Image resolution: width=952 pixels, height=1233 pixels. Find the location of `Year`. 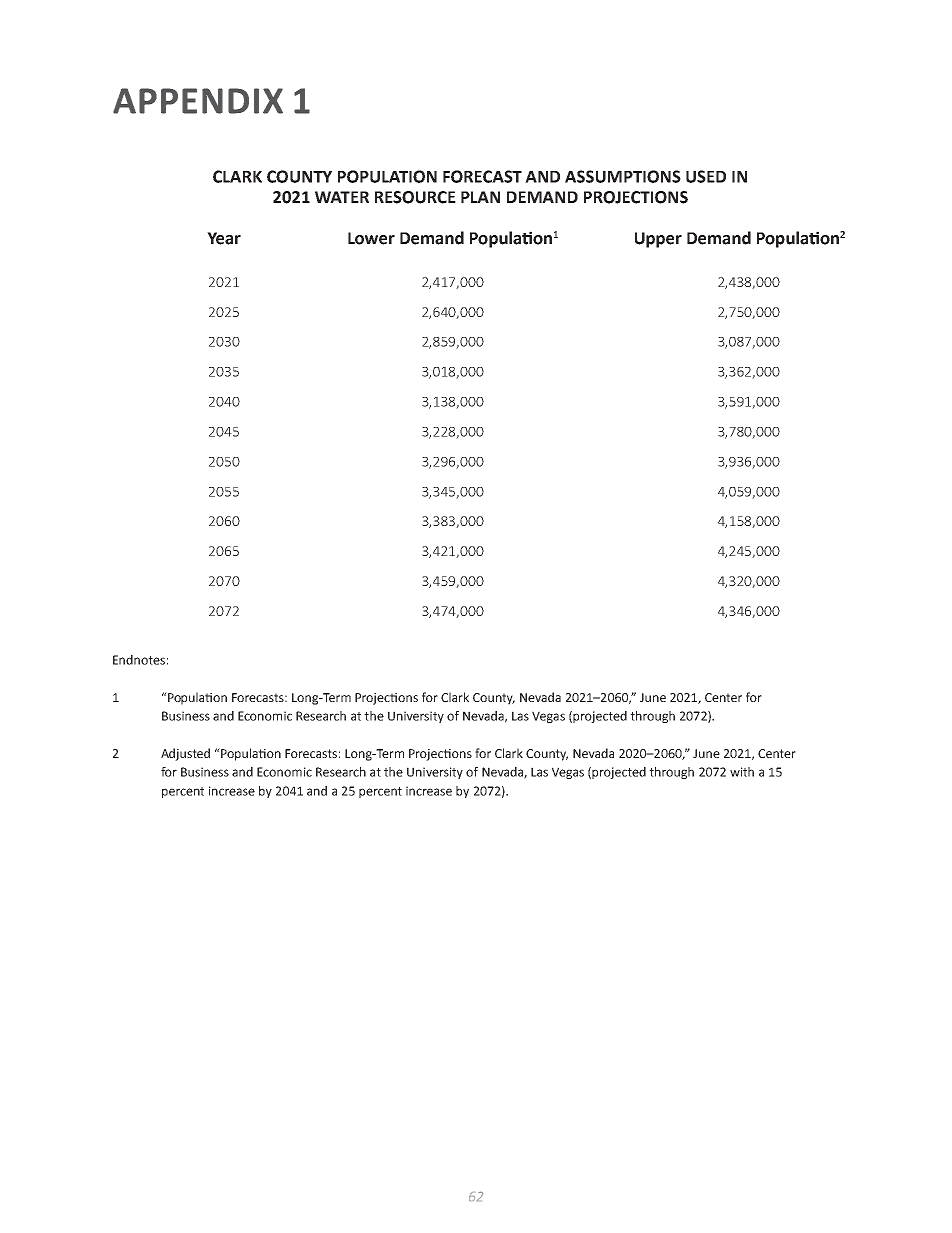

Year is located at coordinates (224, 238).
